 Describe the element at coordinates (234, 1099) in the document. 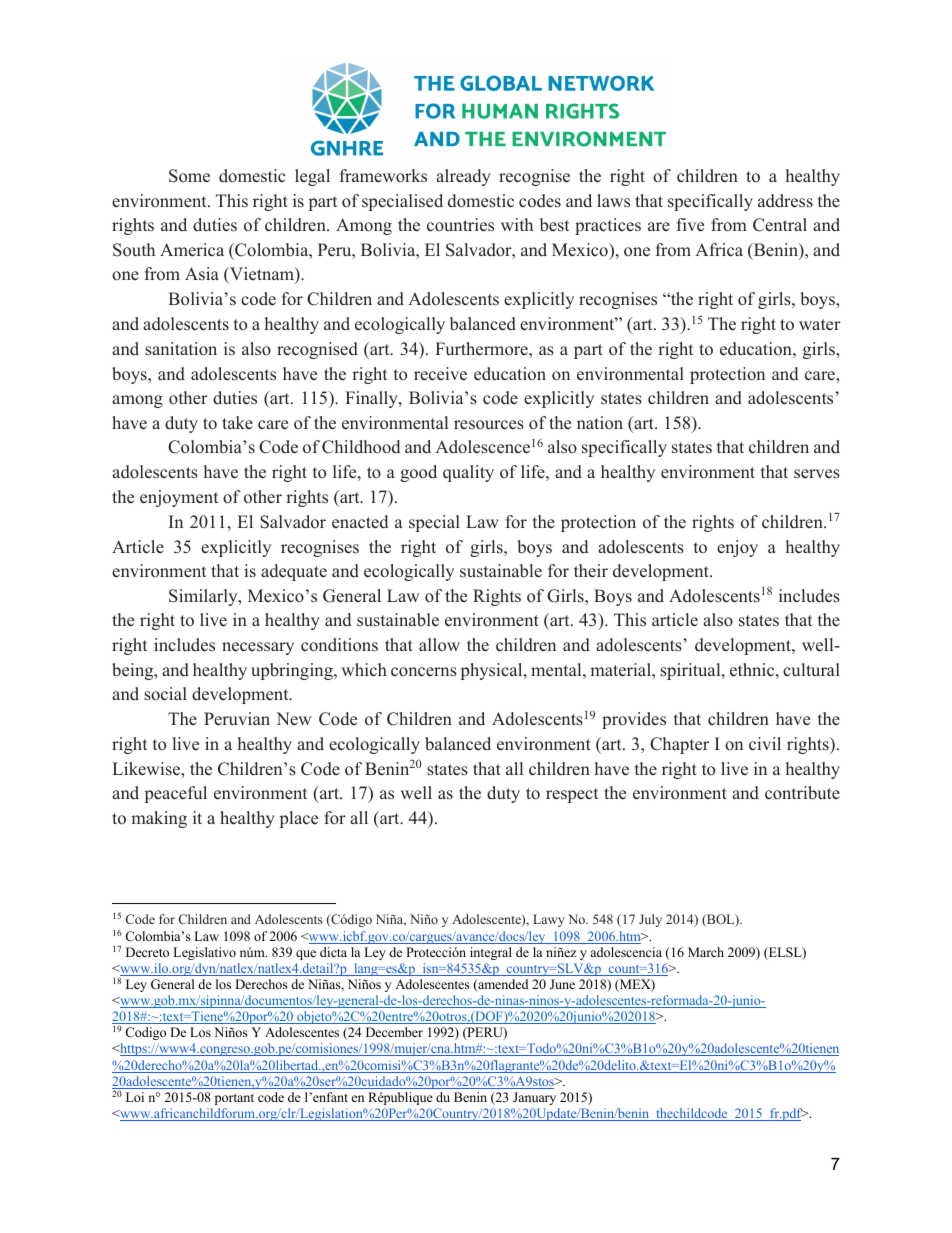

I see `portant` at that location.
